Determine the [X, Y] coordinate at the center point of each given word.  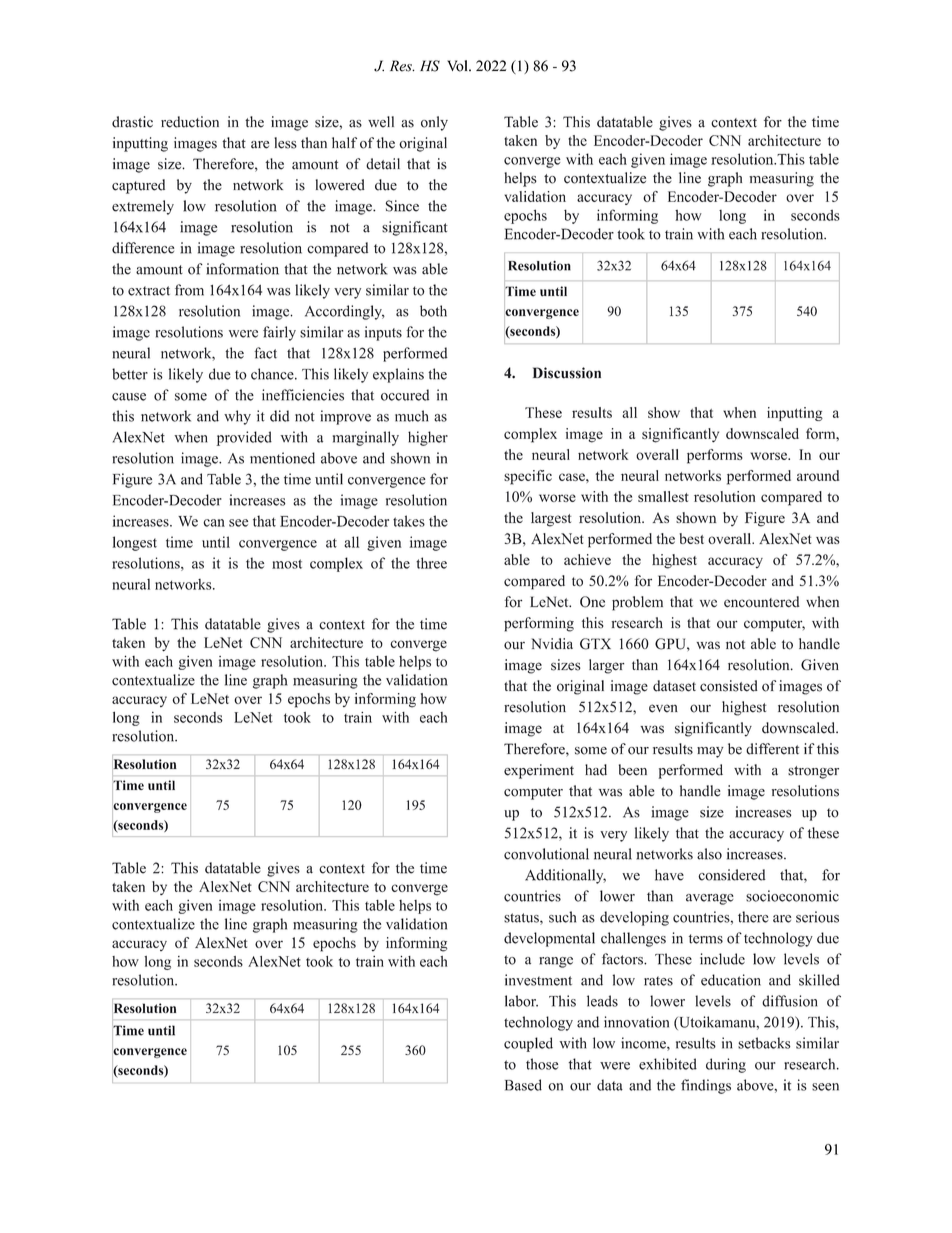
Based [523, 1085]
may [710, 752]
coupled [528, 1044]
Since [402, 206]
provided [244, 438]
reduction [190, 122]
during [726, 1065]
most [287, 564]
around [818, 475]
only [434, 123]
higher [428, 438]
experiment [539, 771]
